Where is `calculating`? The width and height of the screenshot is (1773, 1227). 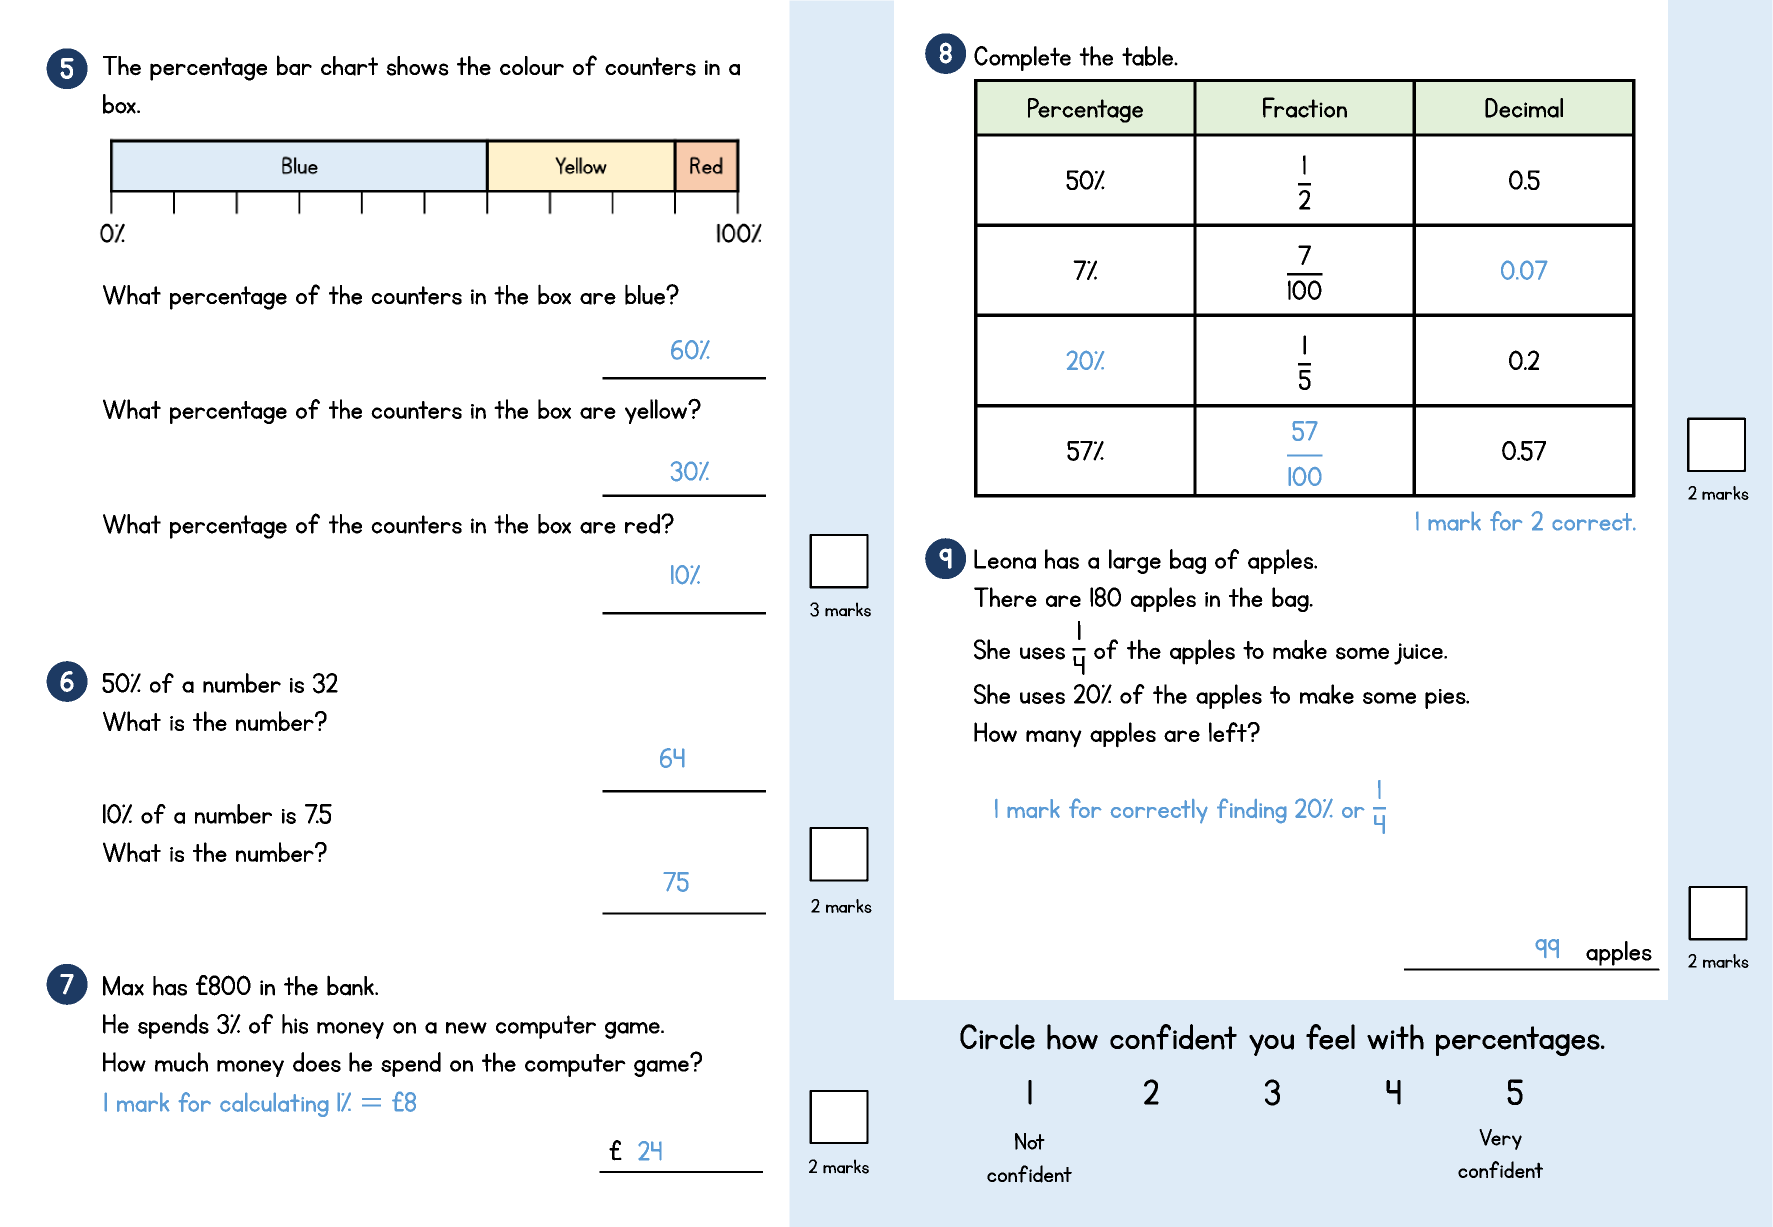 calculating is located at coordinates (274, 1104).
